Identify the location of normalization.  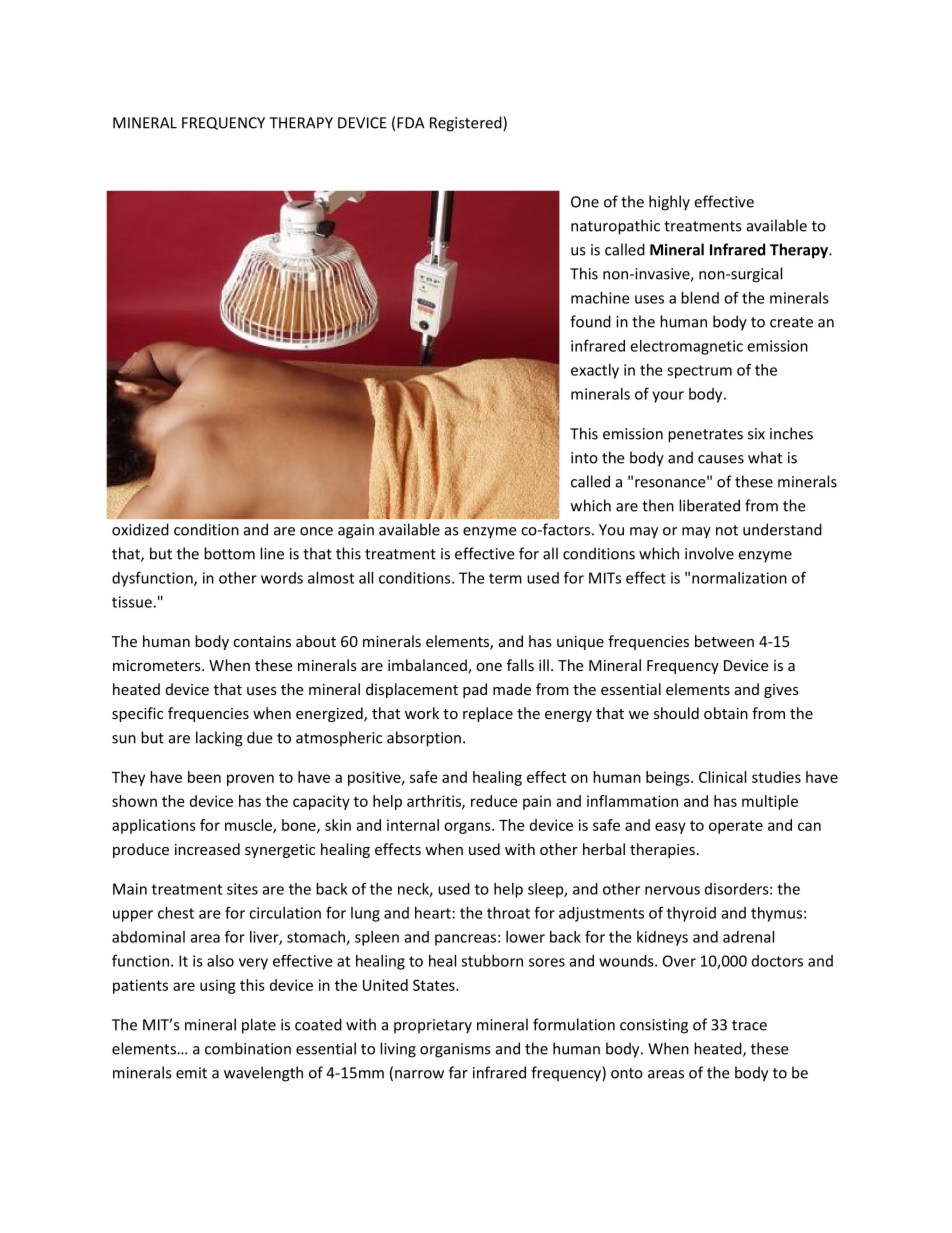
(739, 578).
